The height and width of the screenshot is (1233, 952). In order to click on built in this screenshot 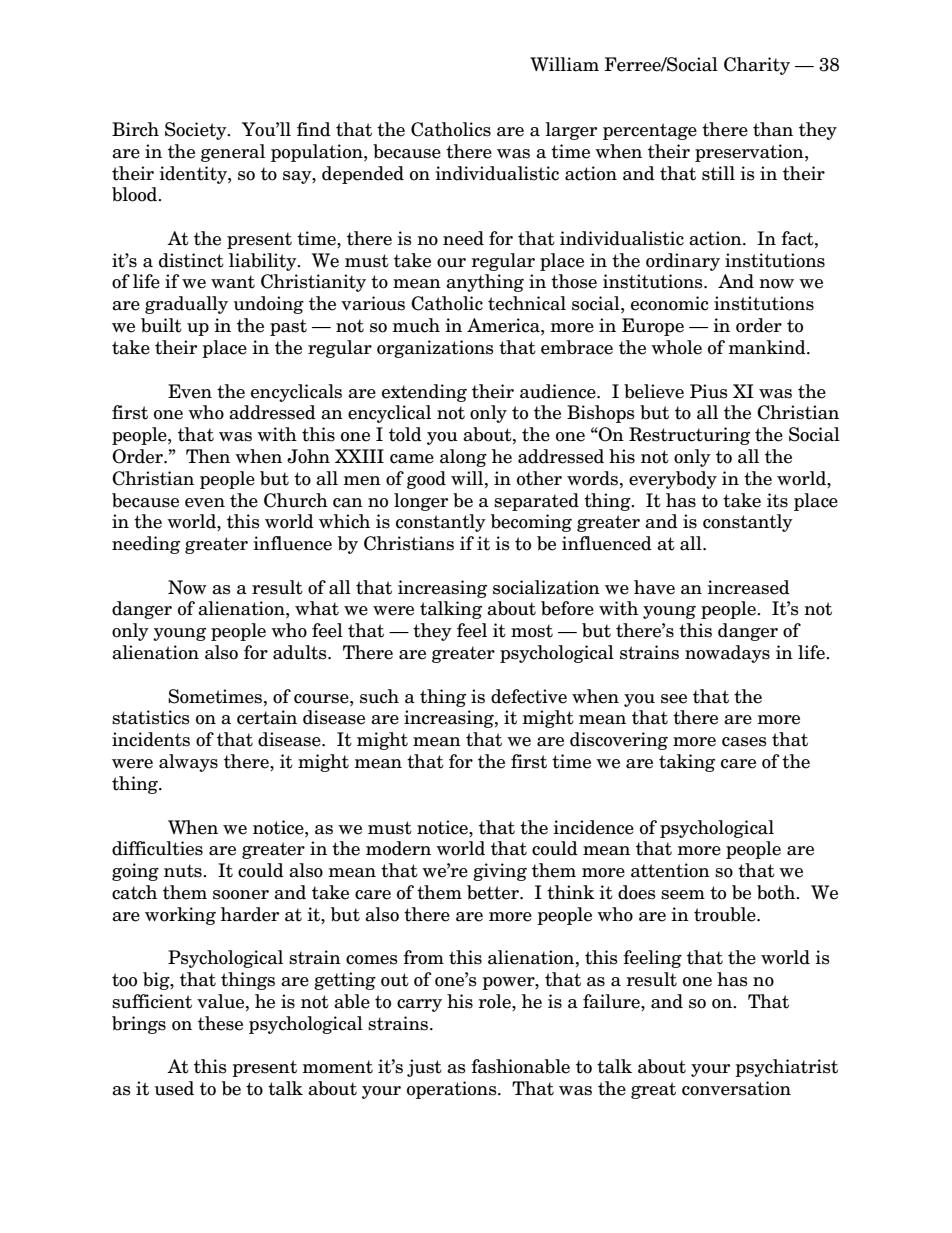, I will do `click(161, 325)`.
